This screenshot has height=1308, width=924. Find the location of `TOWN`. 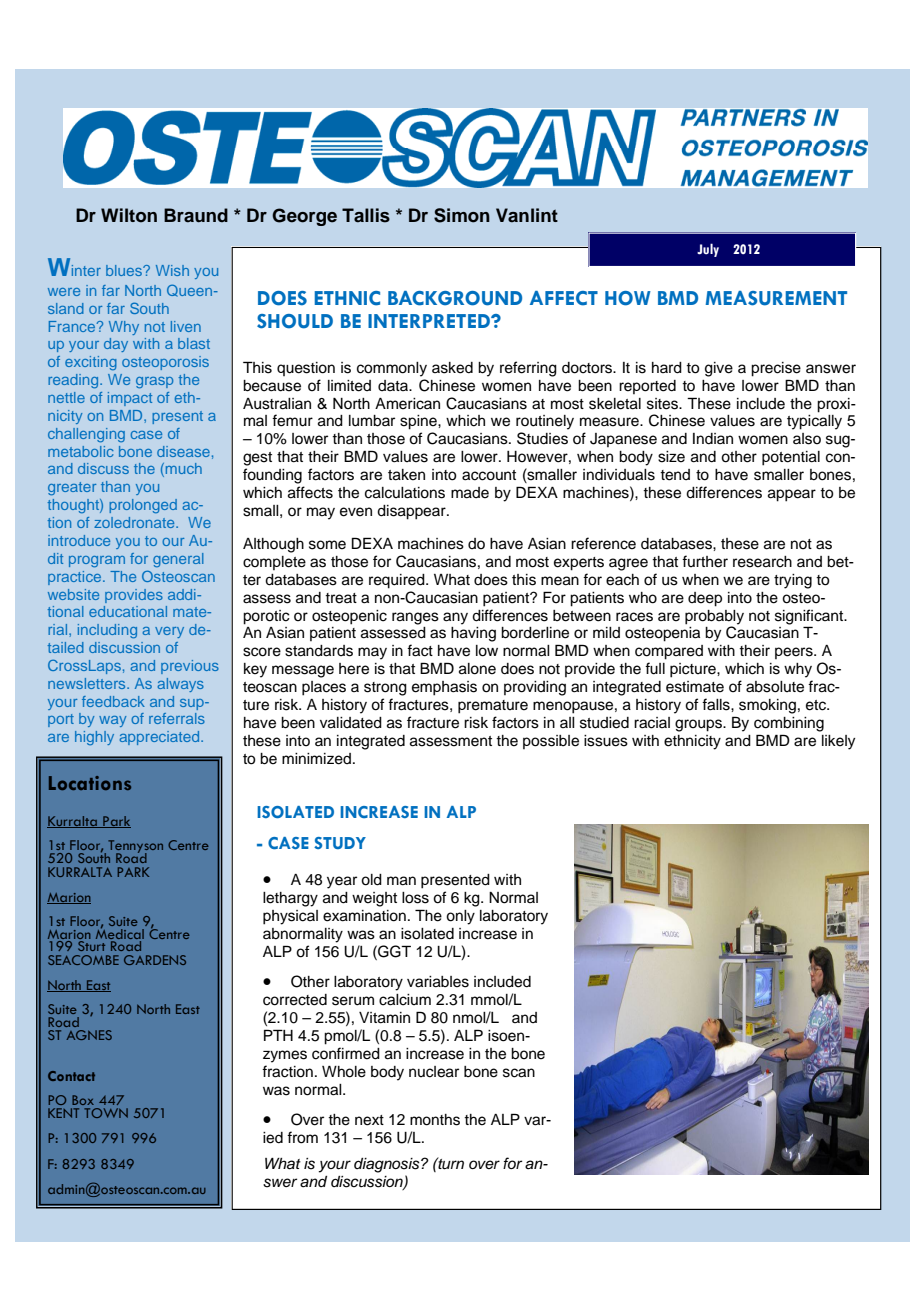

TOWN is located at coordinates (106, 1113).
